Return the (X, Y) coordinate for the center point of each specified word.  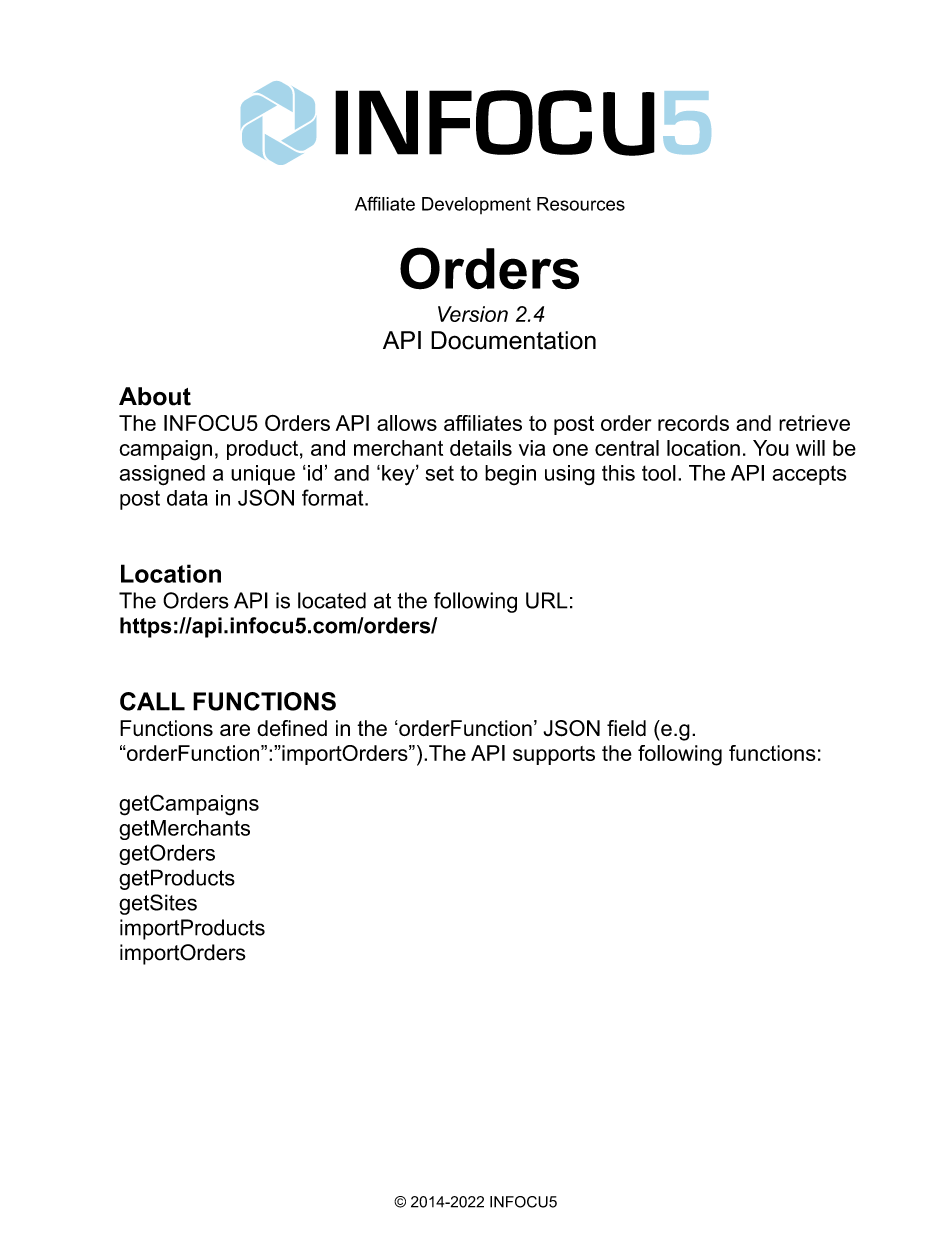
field (626, 728)
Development (476, 205)
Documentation (513, 340)
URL (547, 600)
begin (510, 475)
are (235, 730)
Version (473, 314)
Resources (581, 204)
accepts (809, 475)
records (693, 423)
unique (263, 475)
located (332, 600)
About (155, 396)
